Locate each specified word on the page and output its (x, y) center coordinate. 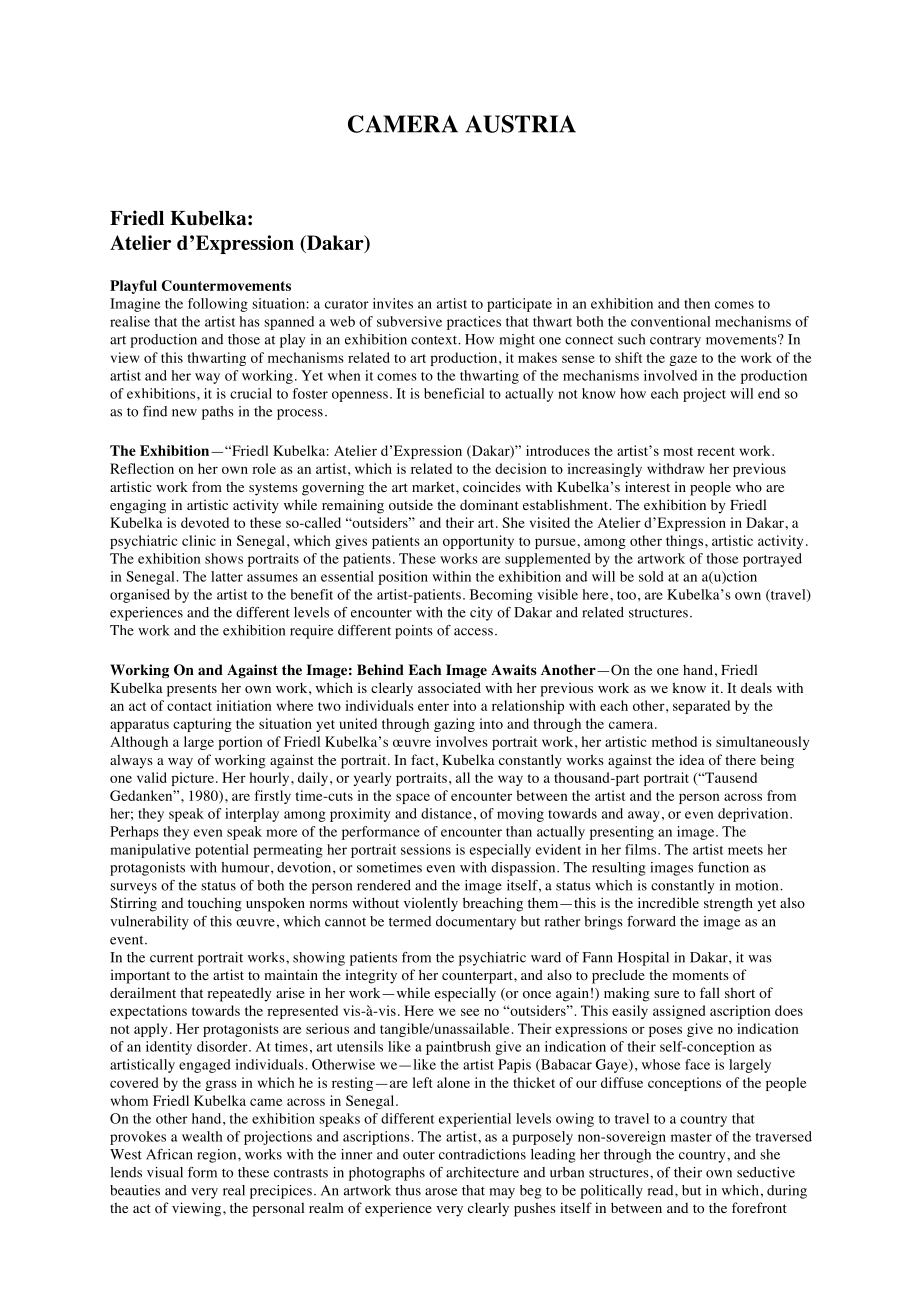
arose (441, 1192)
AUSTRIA (520, 124)
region (218, 1156)
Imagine (135, 305)
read (662, 1190)
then (697, 303)
